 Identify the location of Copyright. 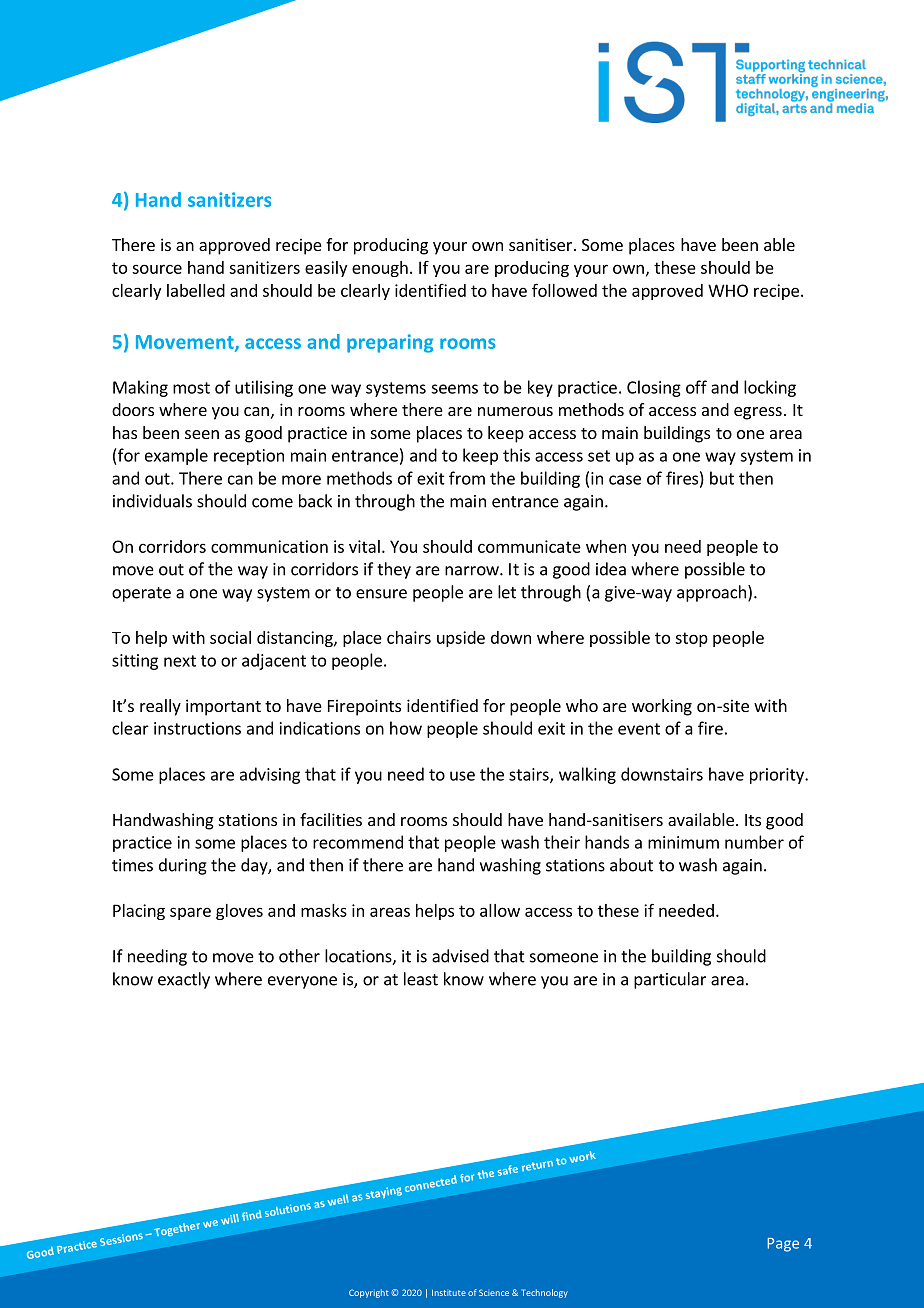
(369, 1293).
